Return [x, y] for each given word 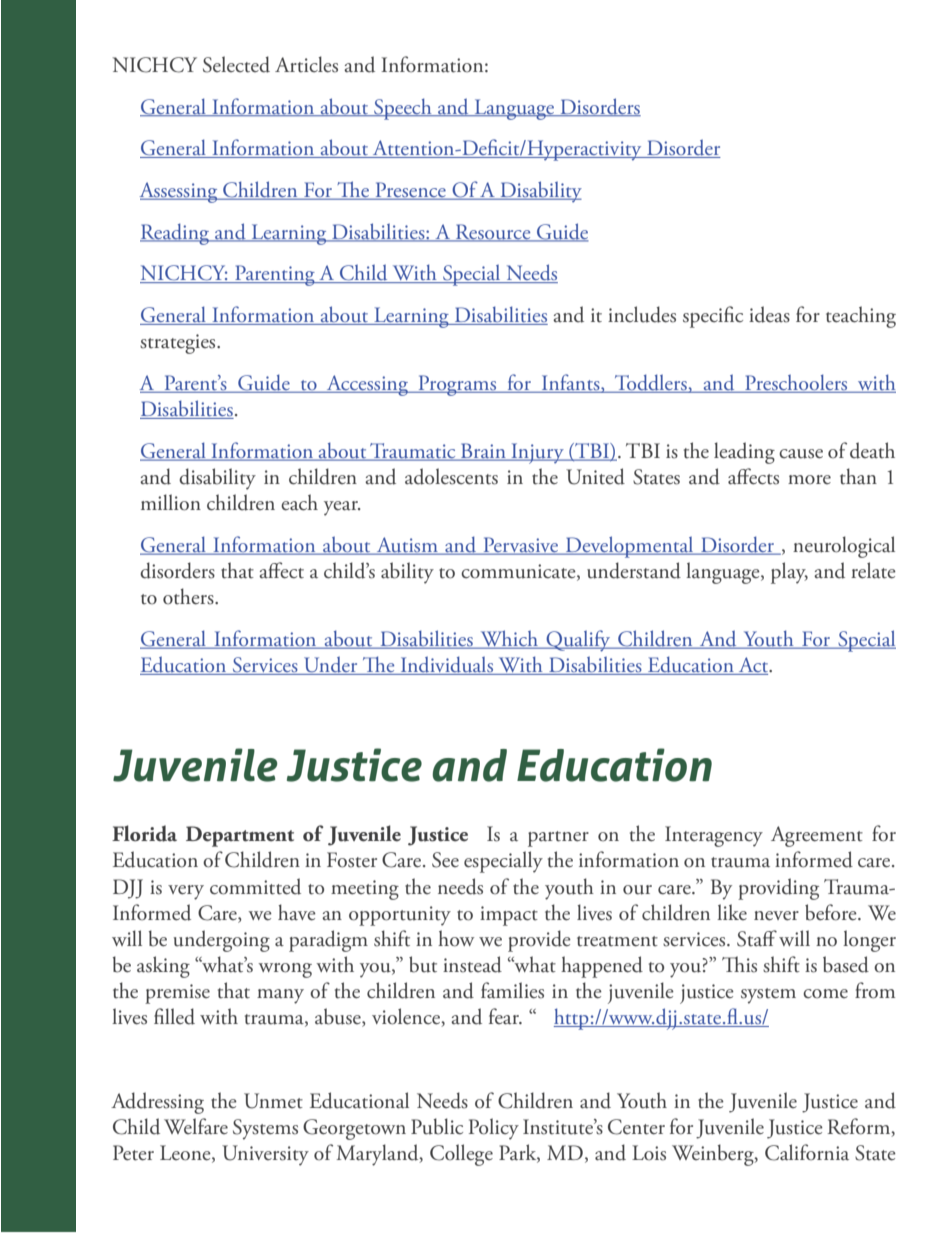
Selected [236, 64]
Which [509, 639]
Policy [494, 1129]
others [189, 596]
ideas [769, 314]
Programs [457, 385]
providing [778, 889]
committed [255, 886]
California [807, 1152]
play [789, 573]
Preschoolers [796, 383]
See [445, 860]
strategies [179, 344]
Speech [403, 109]
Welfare [196, 1126]
